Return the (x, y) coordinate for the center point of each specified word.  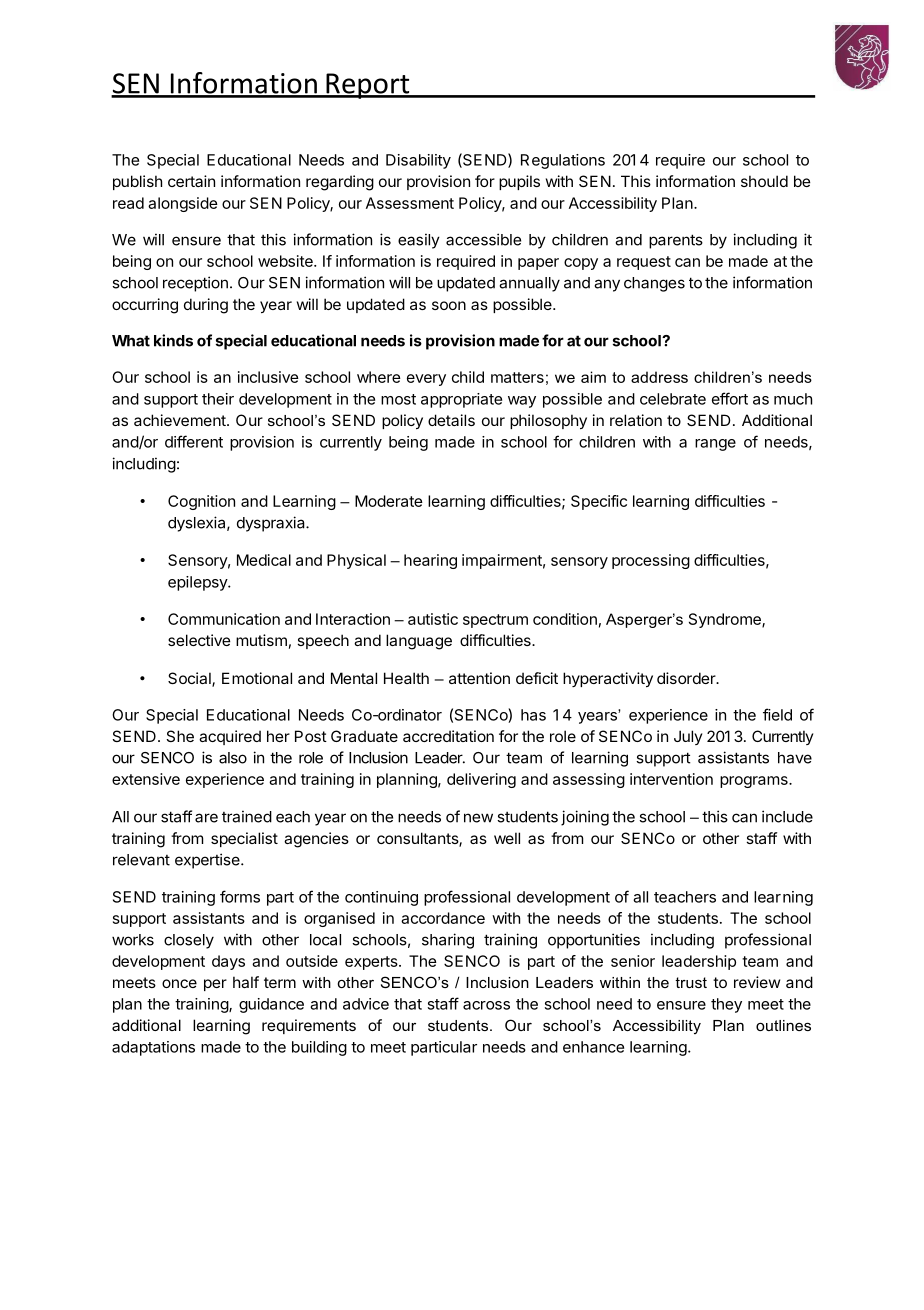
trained (247, 816)
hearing (430, 561)
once (179, 983)
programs (755, 782)
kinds (173, 340)
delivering (481, 780)
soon (449, 305)
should (764, 181)
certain (191, 181)
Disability (418, 161)
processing (651, 561)
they (726, 1005)
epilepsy (198, 583)
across (486, 1005)
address (659, 377)
